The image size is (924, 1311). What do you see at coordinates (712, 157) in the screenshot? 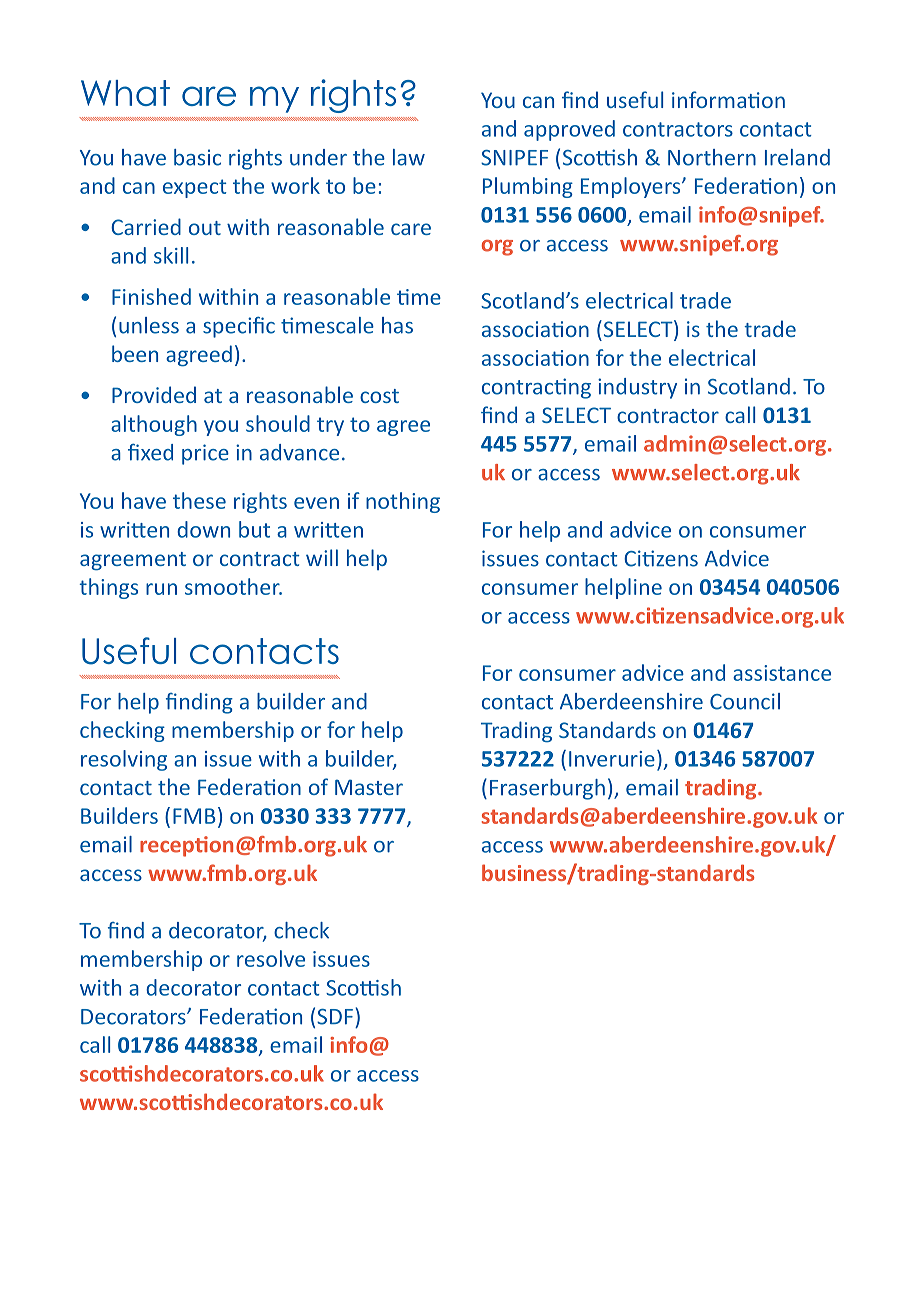
I see `Northern` at bounding box center [712, 157].
